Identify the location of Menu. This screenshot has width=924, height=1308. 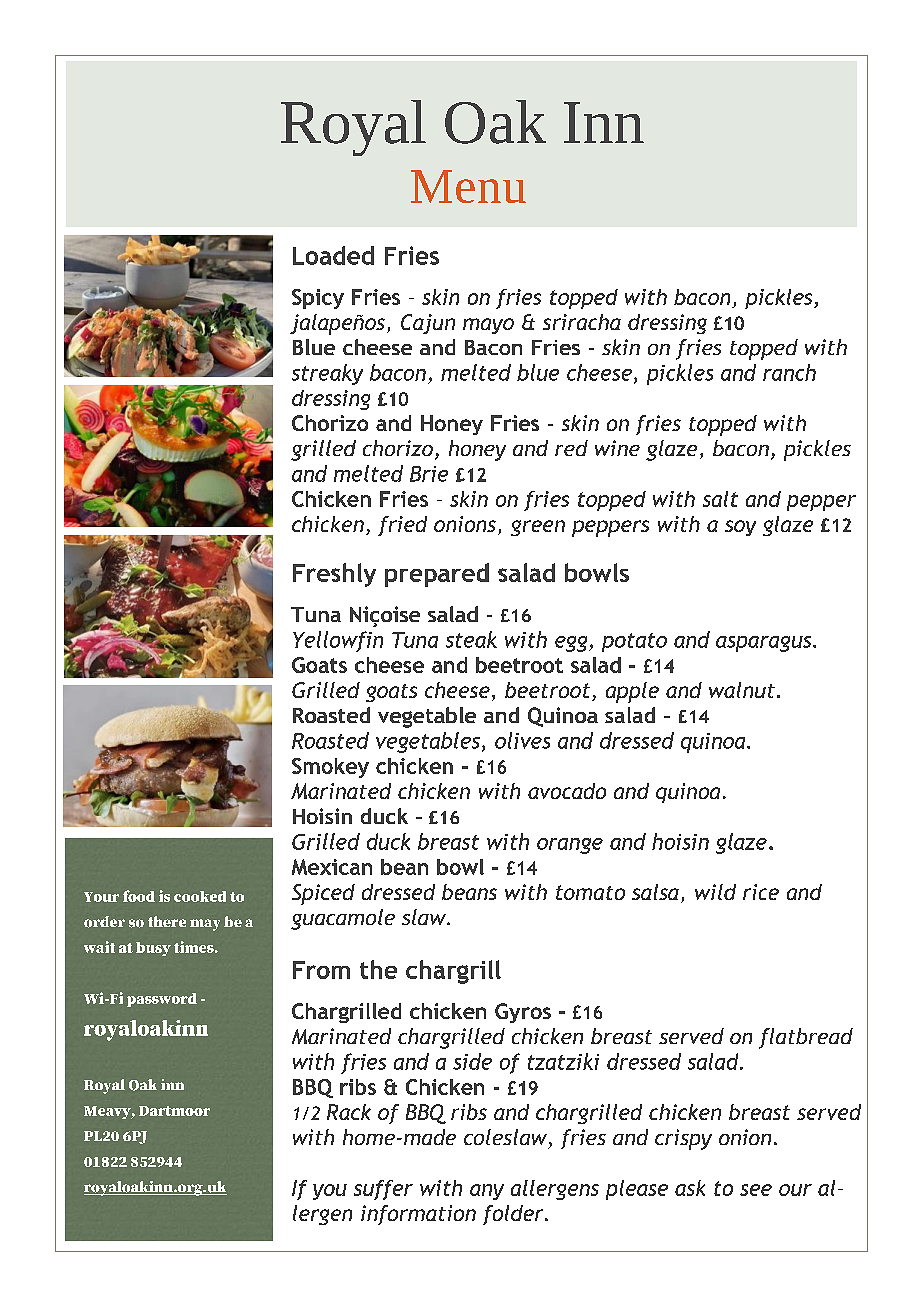
(468, 186).
